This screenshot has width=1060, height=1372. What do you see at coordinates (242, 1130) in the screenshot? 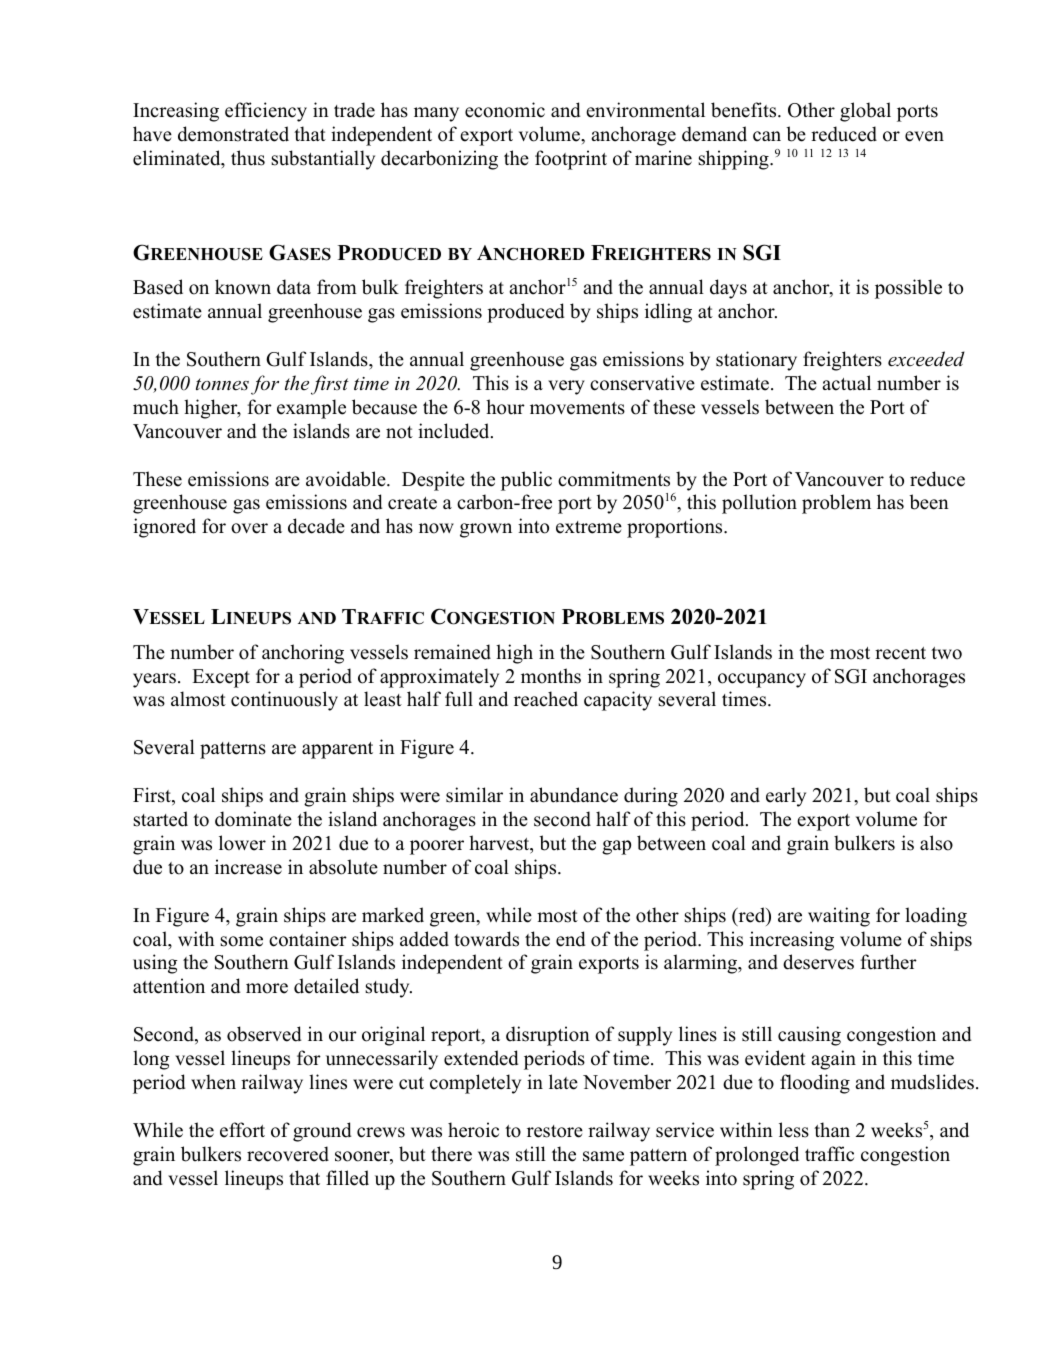
I see `effort` at bounding box center [242, 1130].
